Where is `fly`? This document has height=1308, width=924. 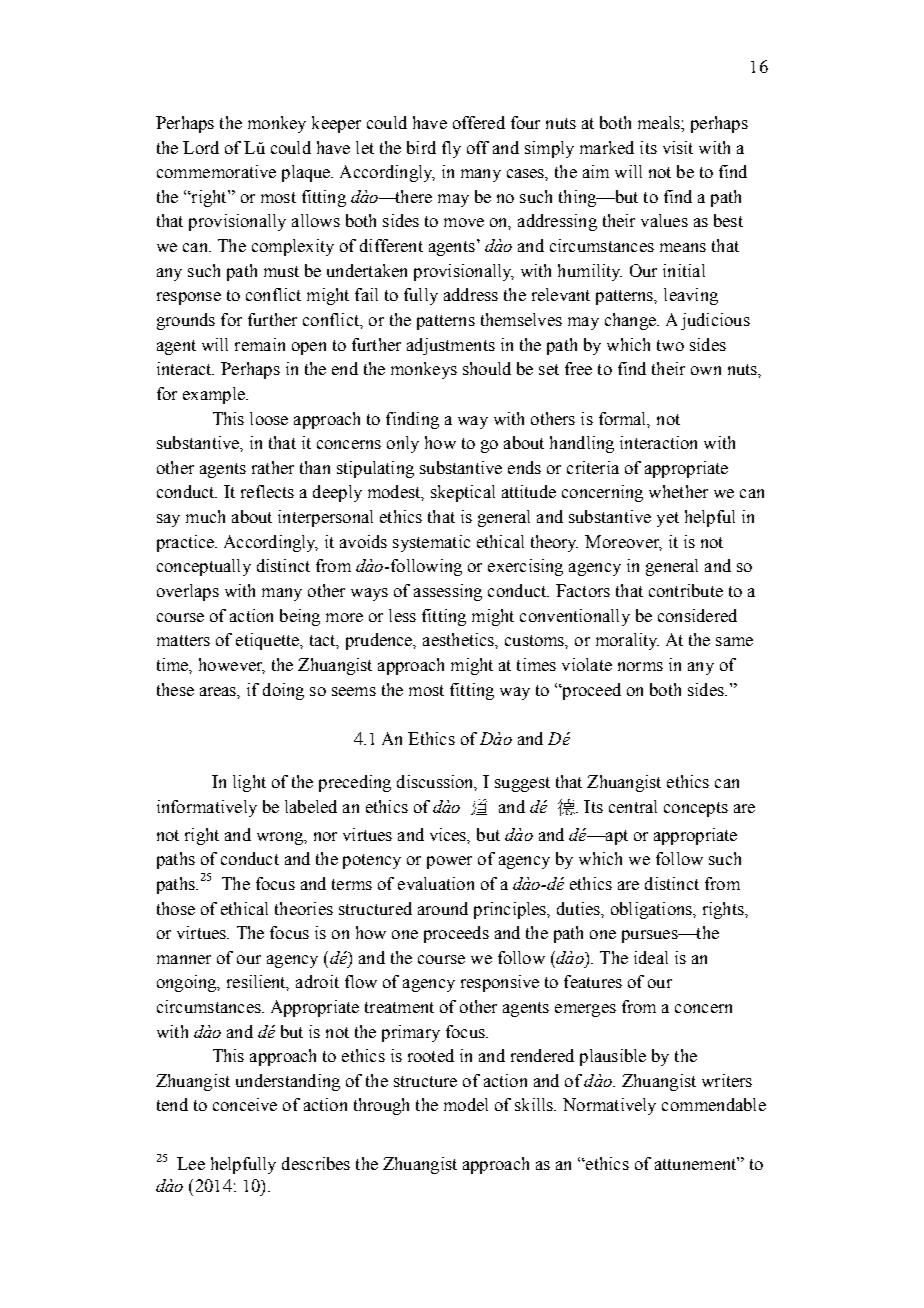
fly is located at coordinates (451, 149).
